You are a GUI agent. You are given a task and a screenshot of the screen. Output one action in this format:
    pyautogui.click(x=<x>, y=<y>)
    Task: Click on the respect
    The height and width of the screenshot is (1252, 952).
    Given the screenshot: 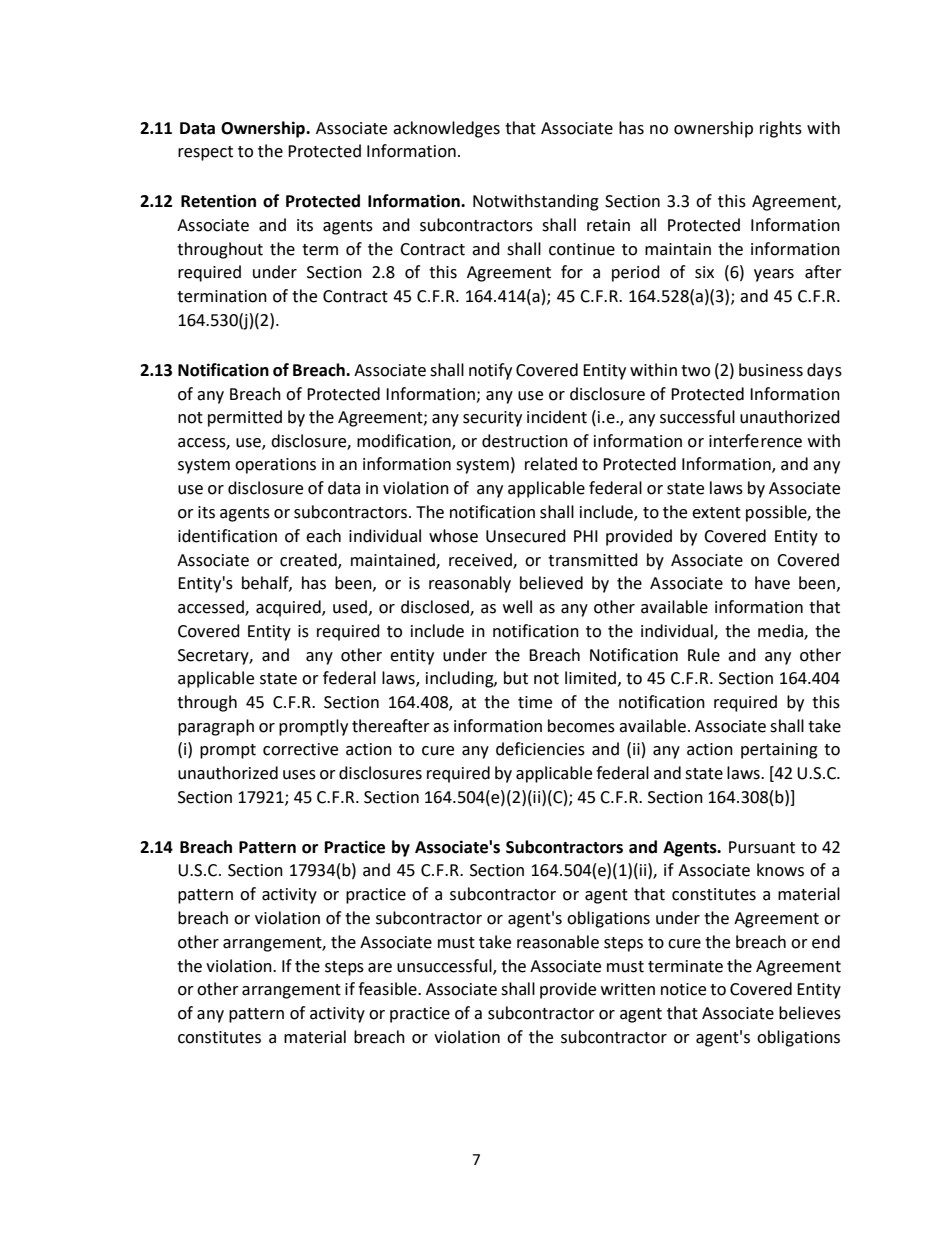 What is the action you would take?
    pyautogui.click(x=205, y=153)
